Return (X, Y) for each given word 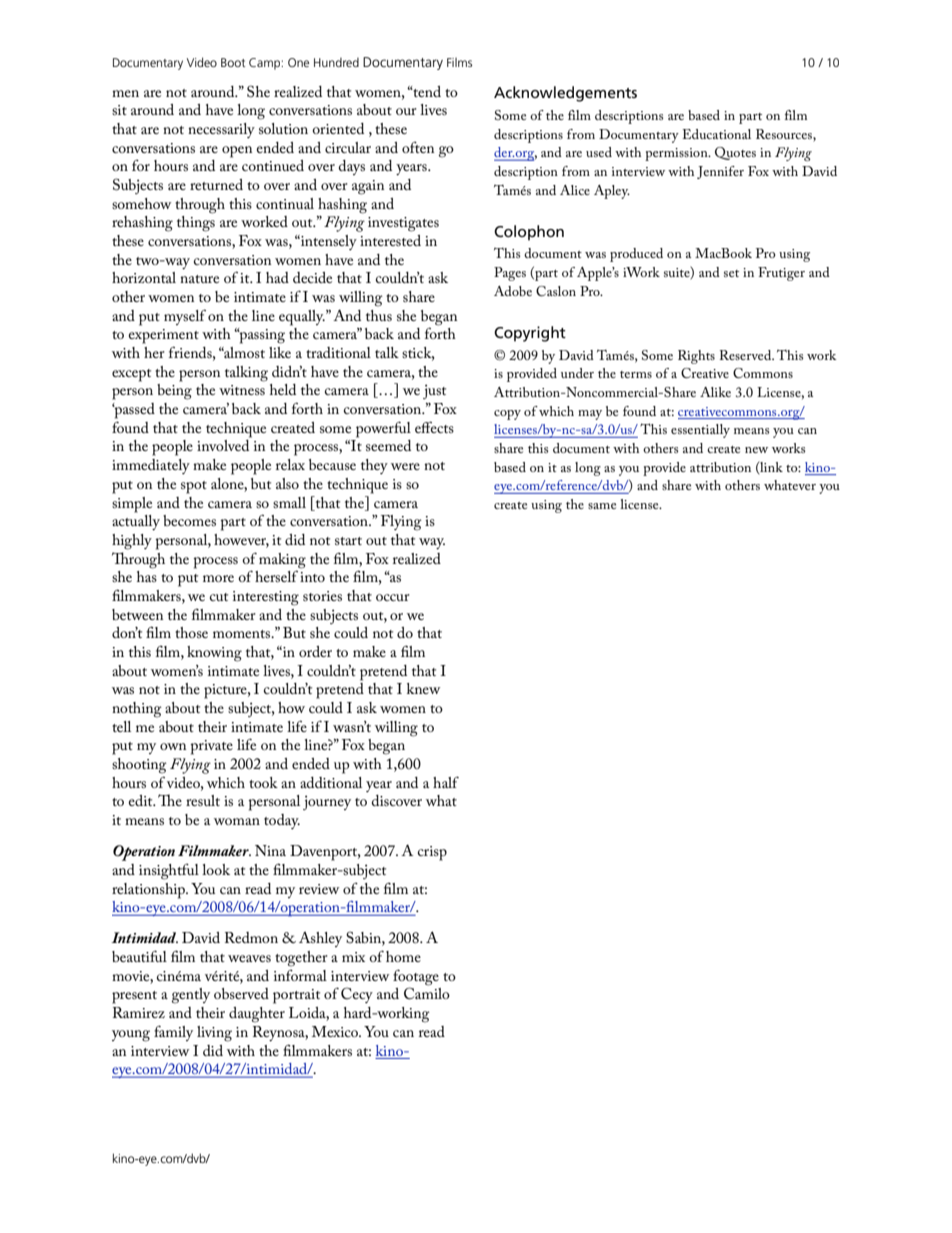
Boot (233, 62)
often (418, 147)
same (602, 506)
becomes (189, 520)
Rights (696, 357)
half (446, 782)
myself (185, 317)
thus (379, 315)
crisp (432, 853)
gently (191, 996)
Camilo (427, 993)
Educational (716, 134)
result (203, 800)
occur (393, 597)
